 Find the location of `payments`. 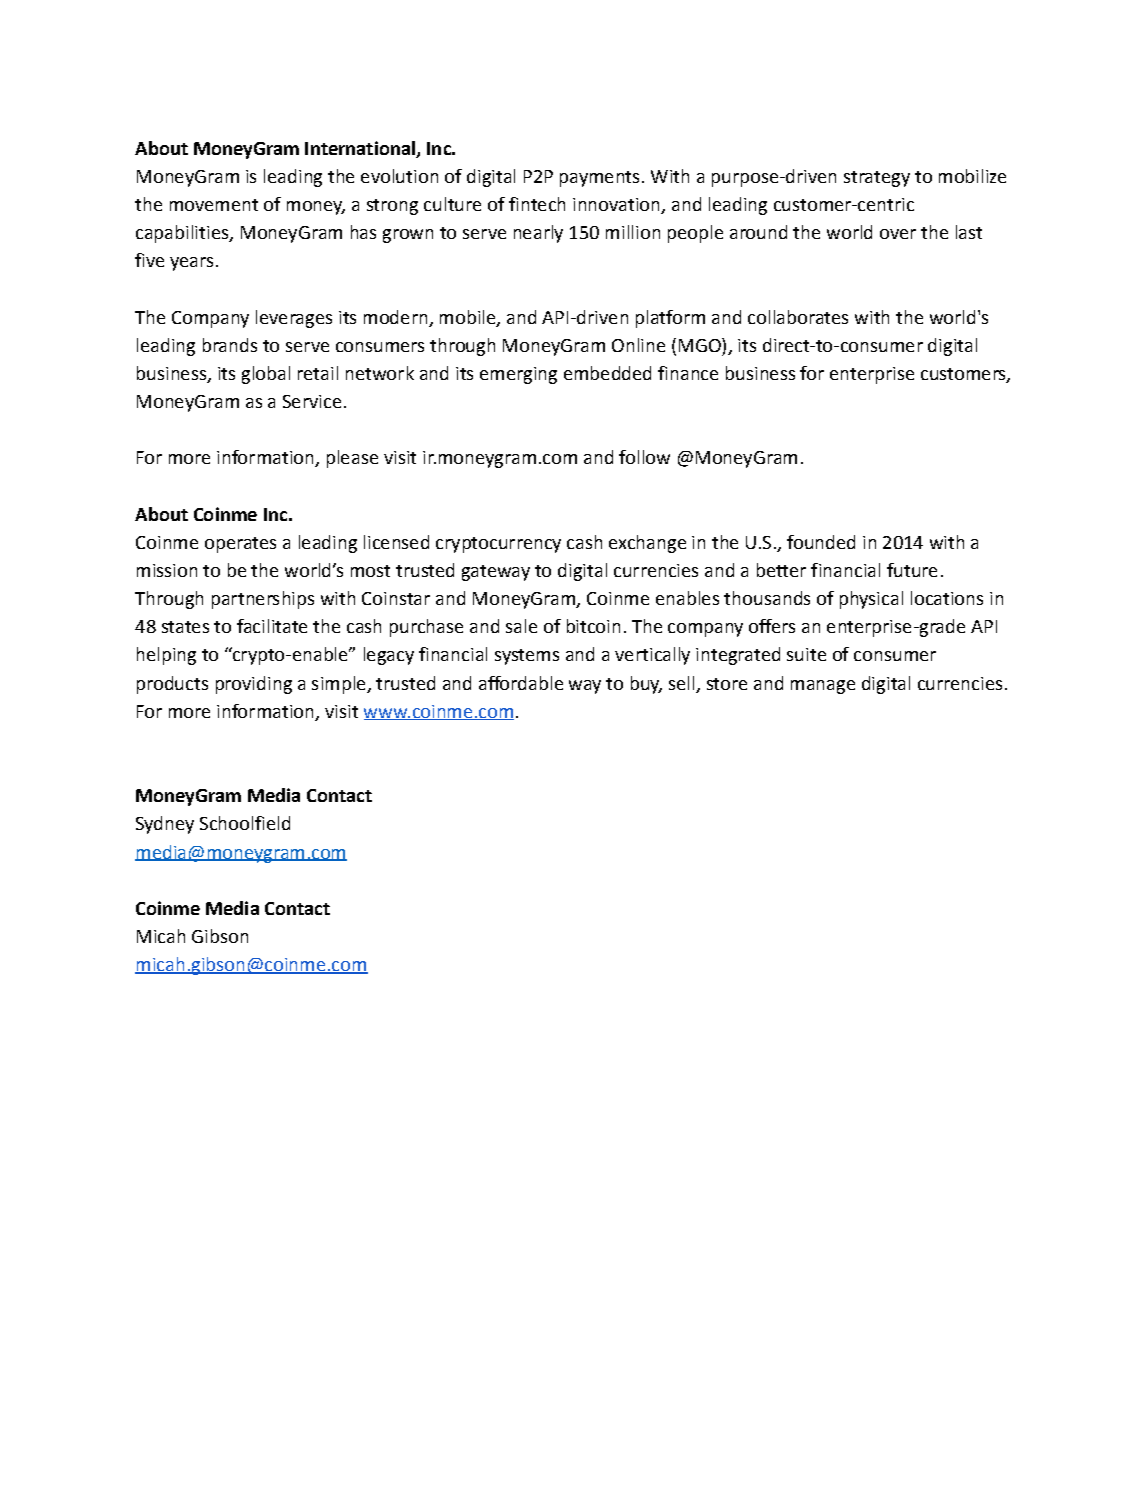

payments is located at coordinates (599, 179).
